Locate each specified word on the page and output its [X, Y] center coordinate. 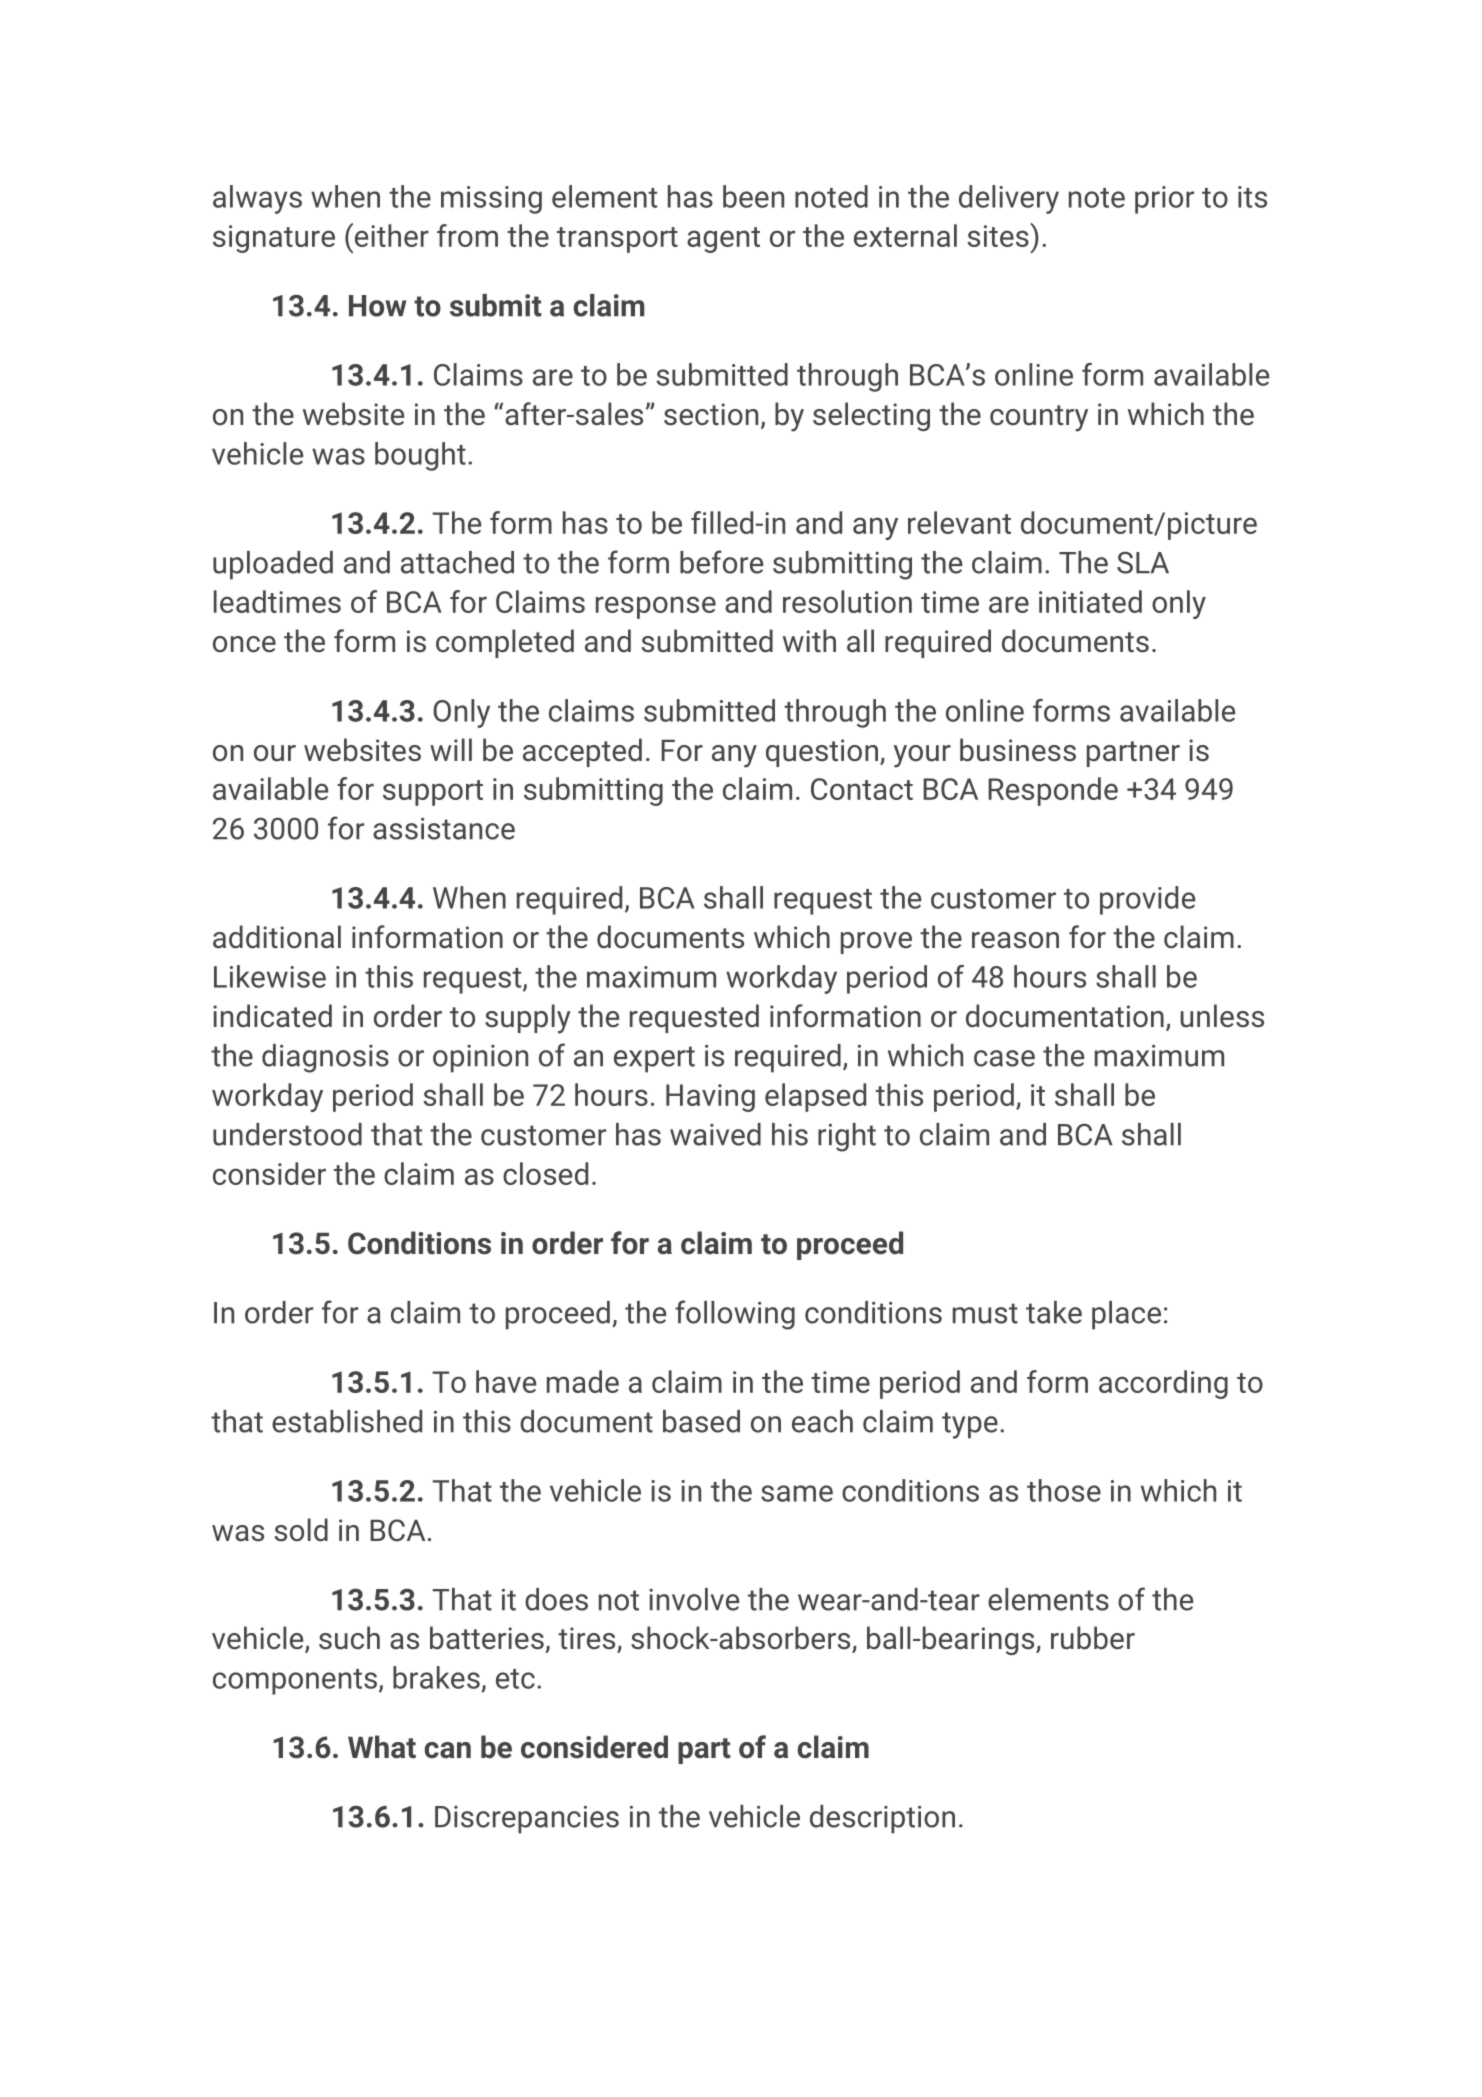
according [1163, 1384]
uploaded [273, 565]
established [347, 1421]
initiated [1090, 601]
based [701, 1421]
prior [1164, 200]
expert [654, 1059]
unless [1222, 1016]
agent [723, 240]
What [382, 1747]
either [390, 235]
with [809, 641]
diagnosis [325, 1058]
